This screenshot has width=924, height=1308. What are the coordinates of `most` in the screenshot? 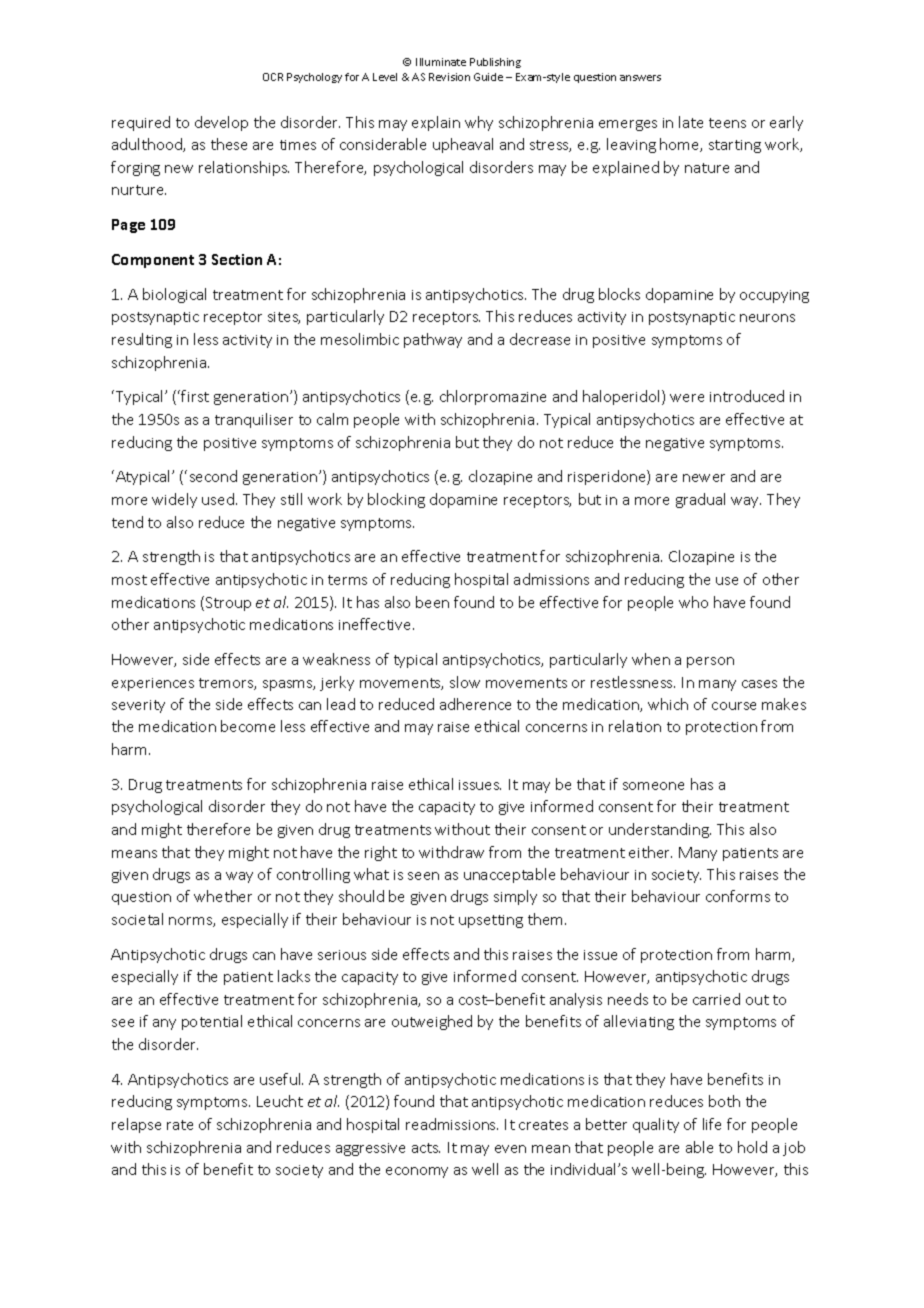 It's located at (129, 580).
